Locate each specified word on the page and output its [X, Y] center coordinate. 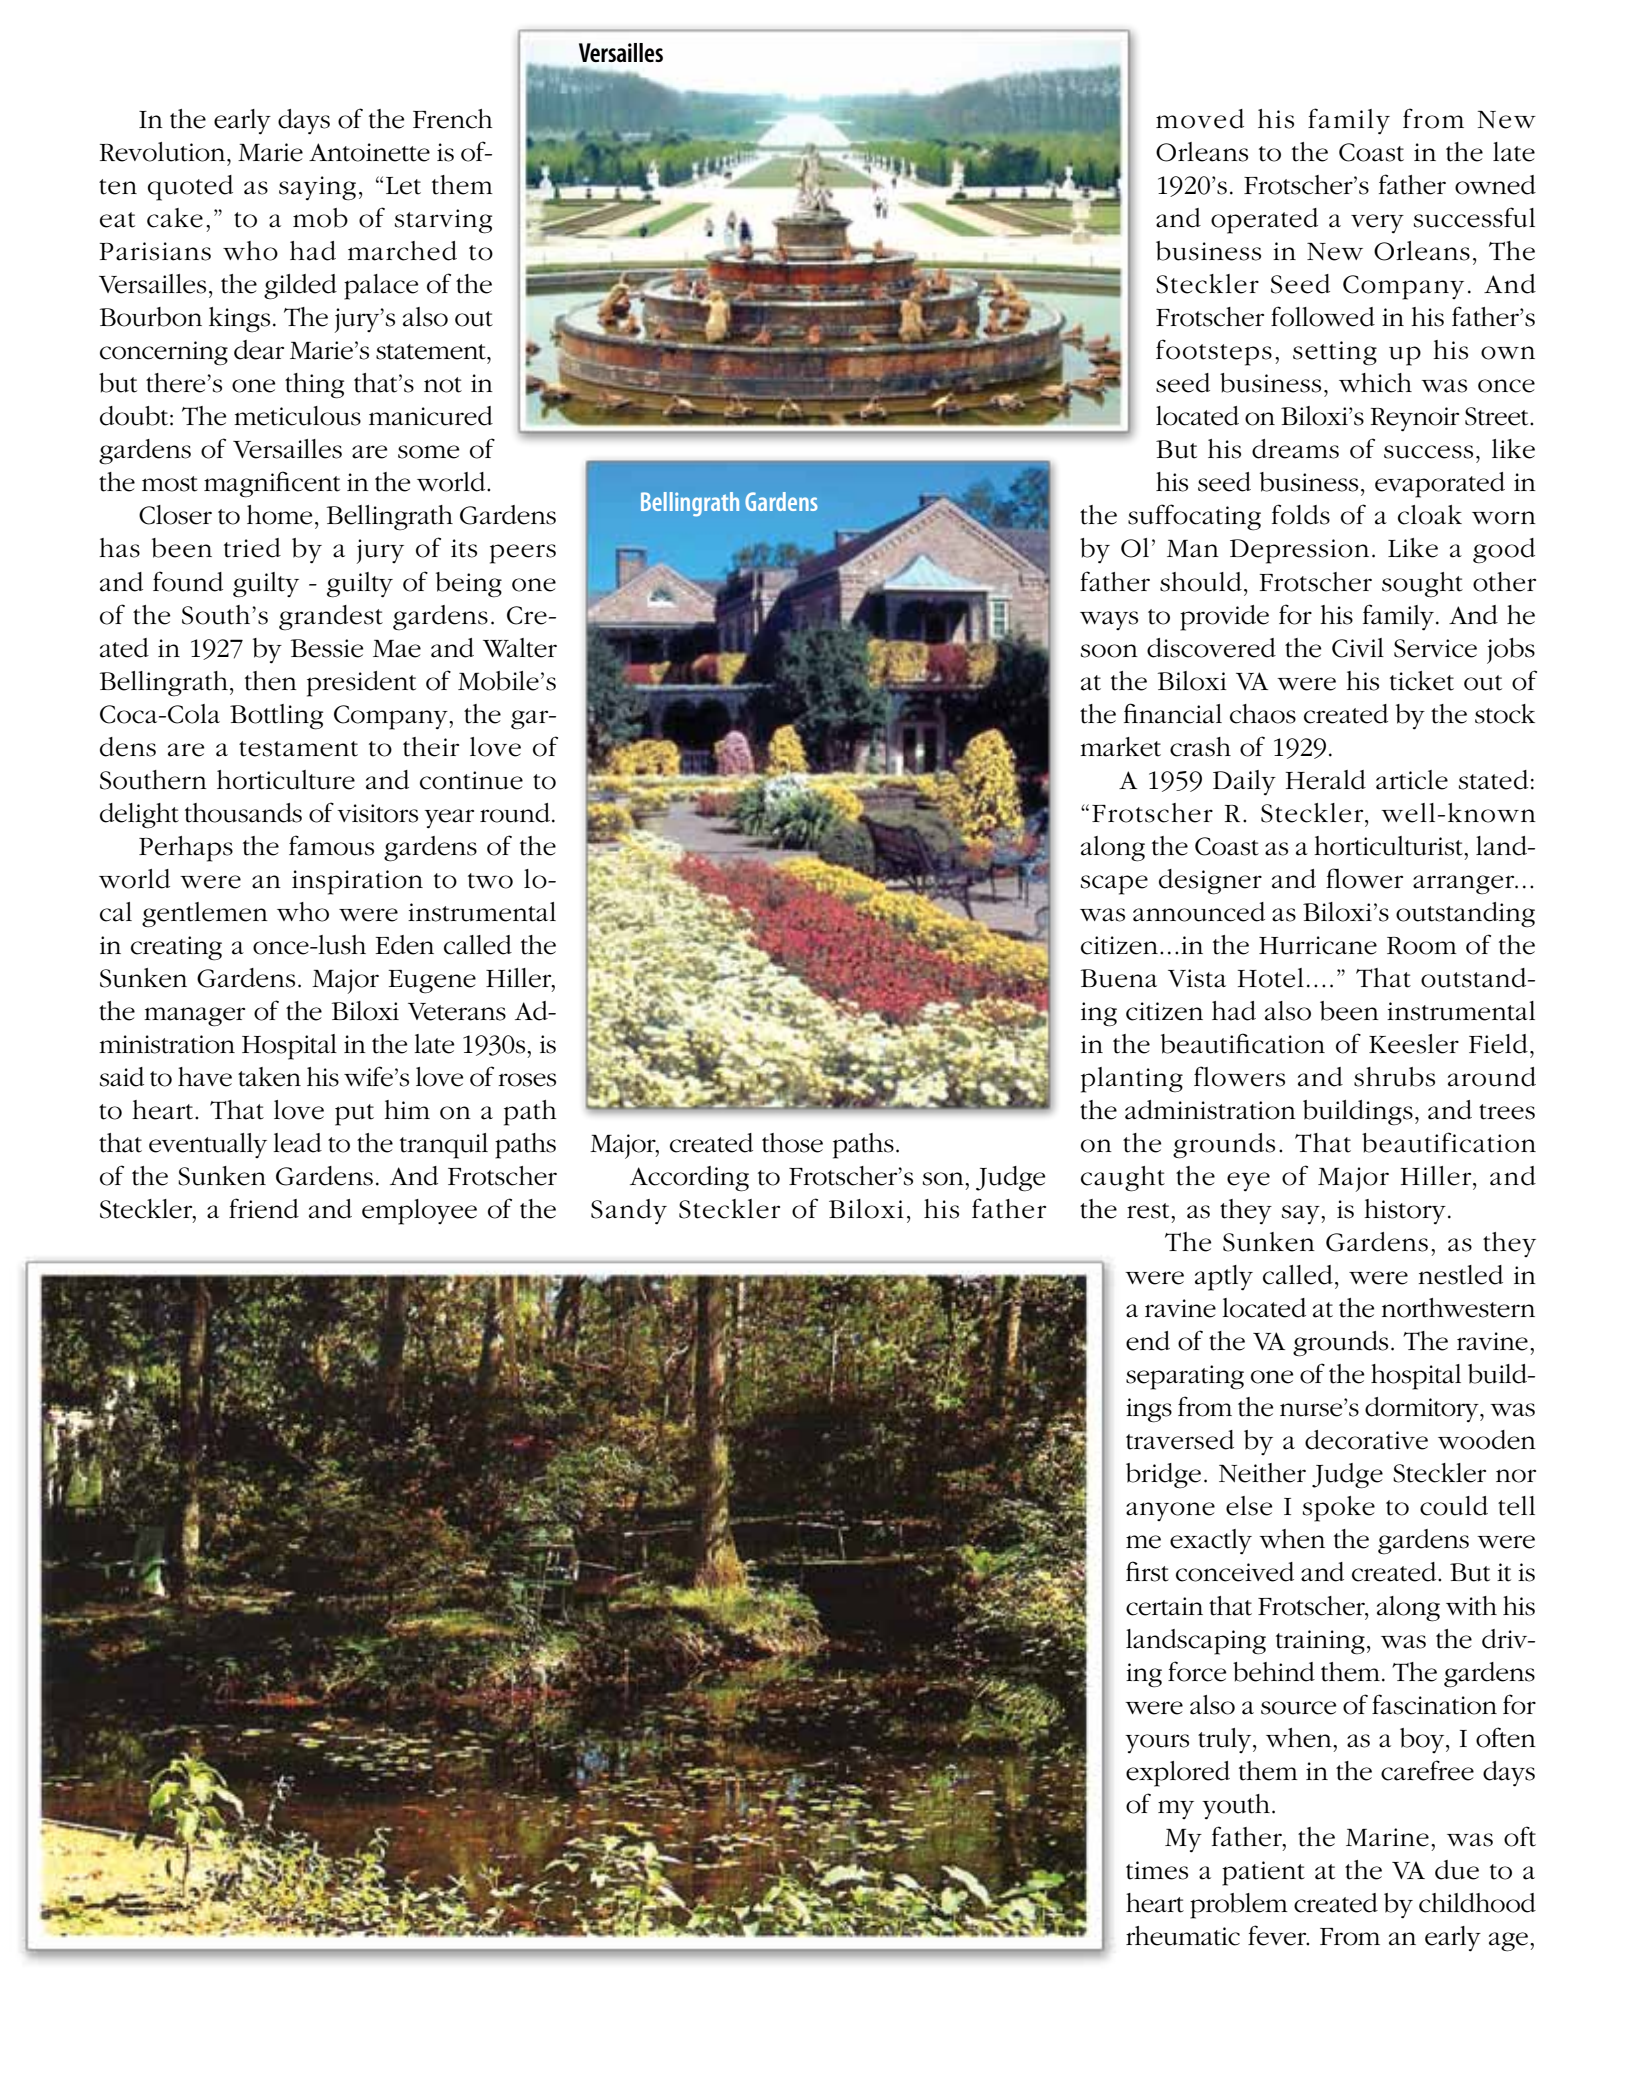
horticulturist [1389, 846]
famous [331, 845]
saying [317, 188]
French [453, 119]
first [1147, 1571]
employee [419, 1212]
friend [264, 1208]
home [279, 515]
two [490, 881]
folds [1301, 514]
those [792, 1143]
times [1157, 1870]
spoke [1339, 1509]
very [1377, 224]
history [1405, 1212]
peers [523, 554]
